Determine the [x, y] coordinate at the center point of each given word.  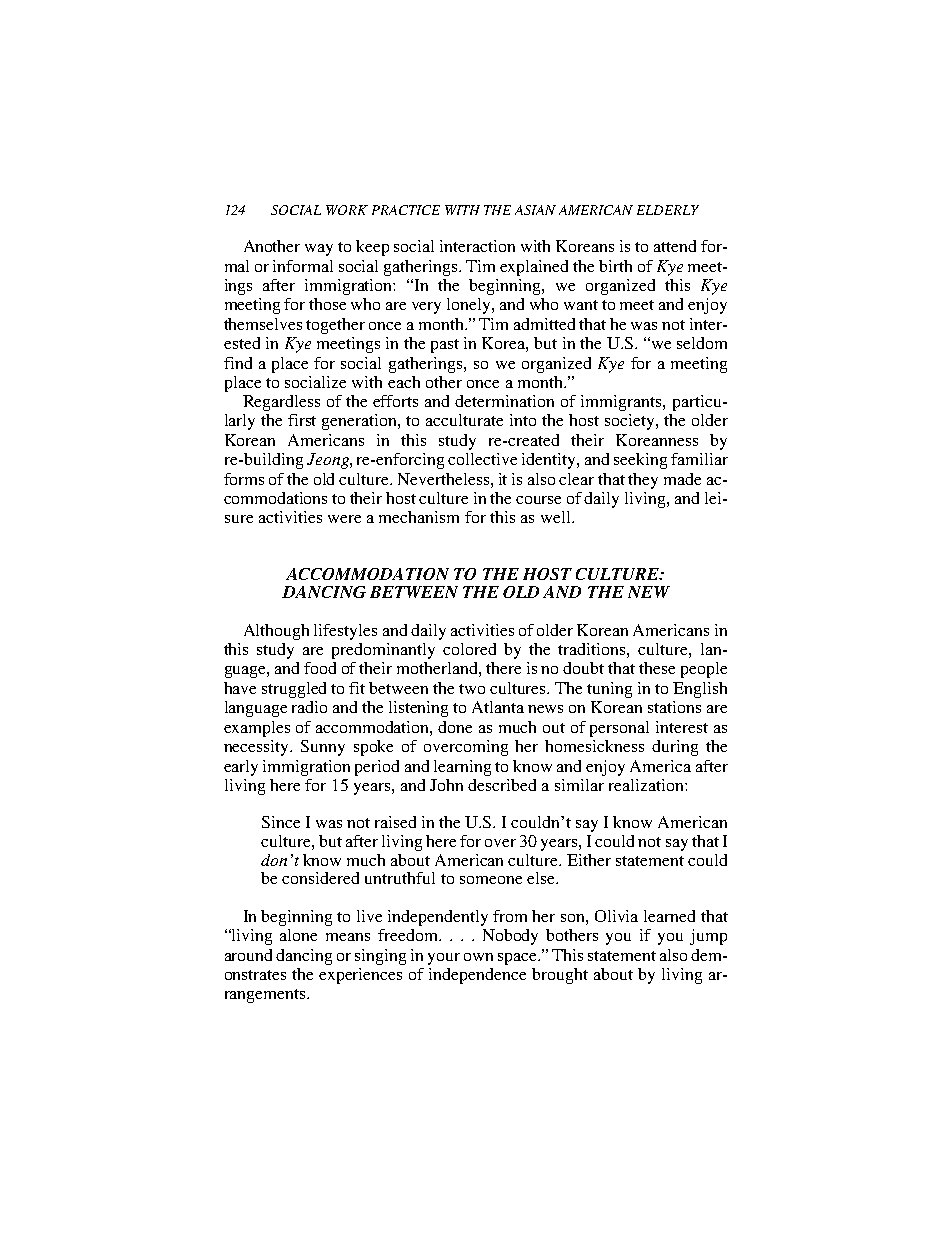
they [643, 481]
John [446, 785]
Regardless [281, 403]
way [319, 250]
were [344, 519]
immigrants [622, 403]
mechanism [419, 517]
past [445, 346]
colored [469, 649]
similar [579, 785]
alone [298, 935]
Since [281, 822]
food [320, 668]
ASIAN [535, 210]
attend [675, 246]
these [657, 668]
